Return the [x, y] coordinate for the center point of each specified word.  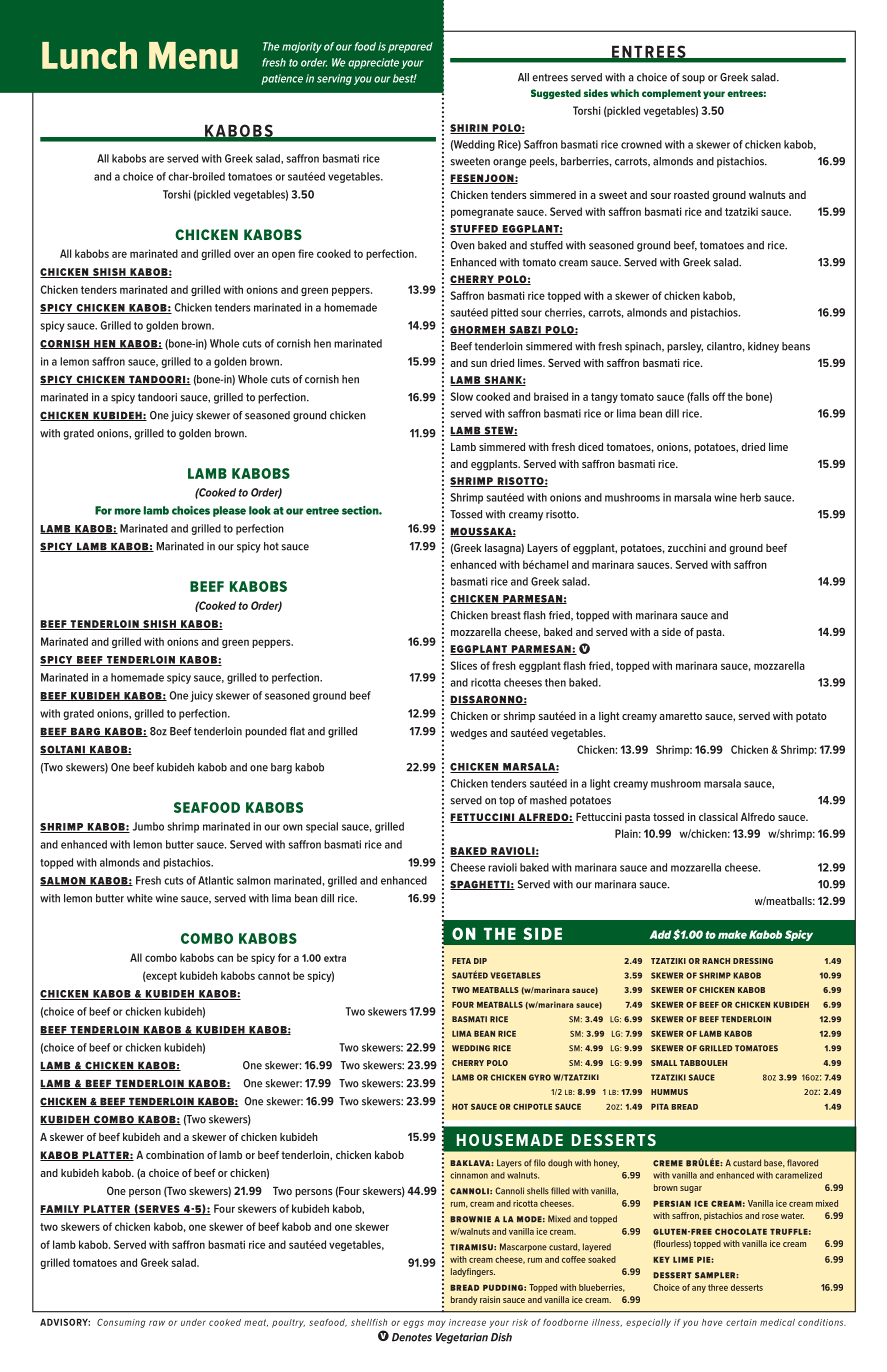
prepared [410, 47]
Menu [193, 55]
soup [693, 79]
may [436, 1324]
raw [157, 1323]
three [718, 1287]
